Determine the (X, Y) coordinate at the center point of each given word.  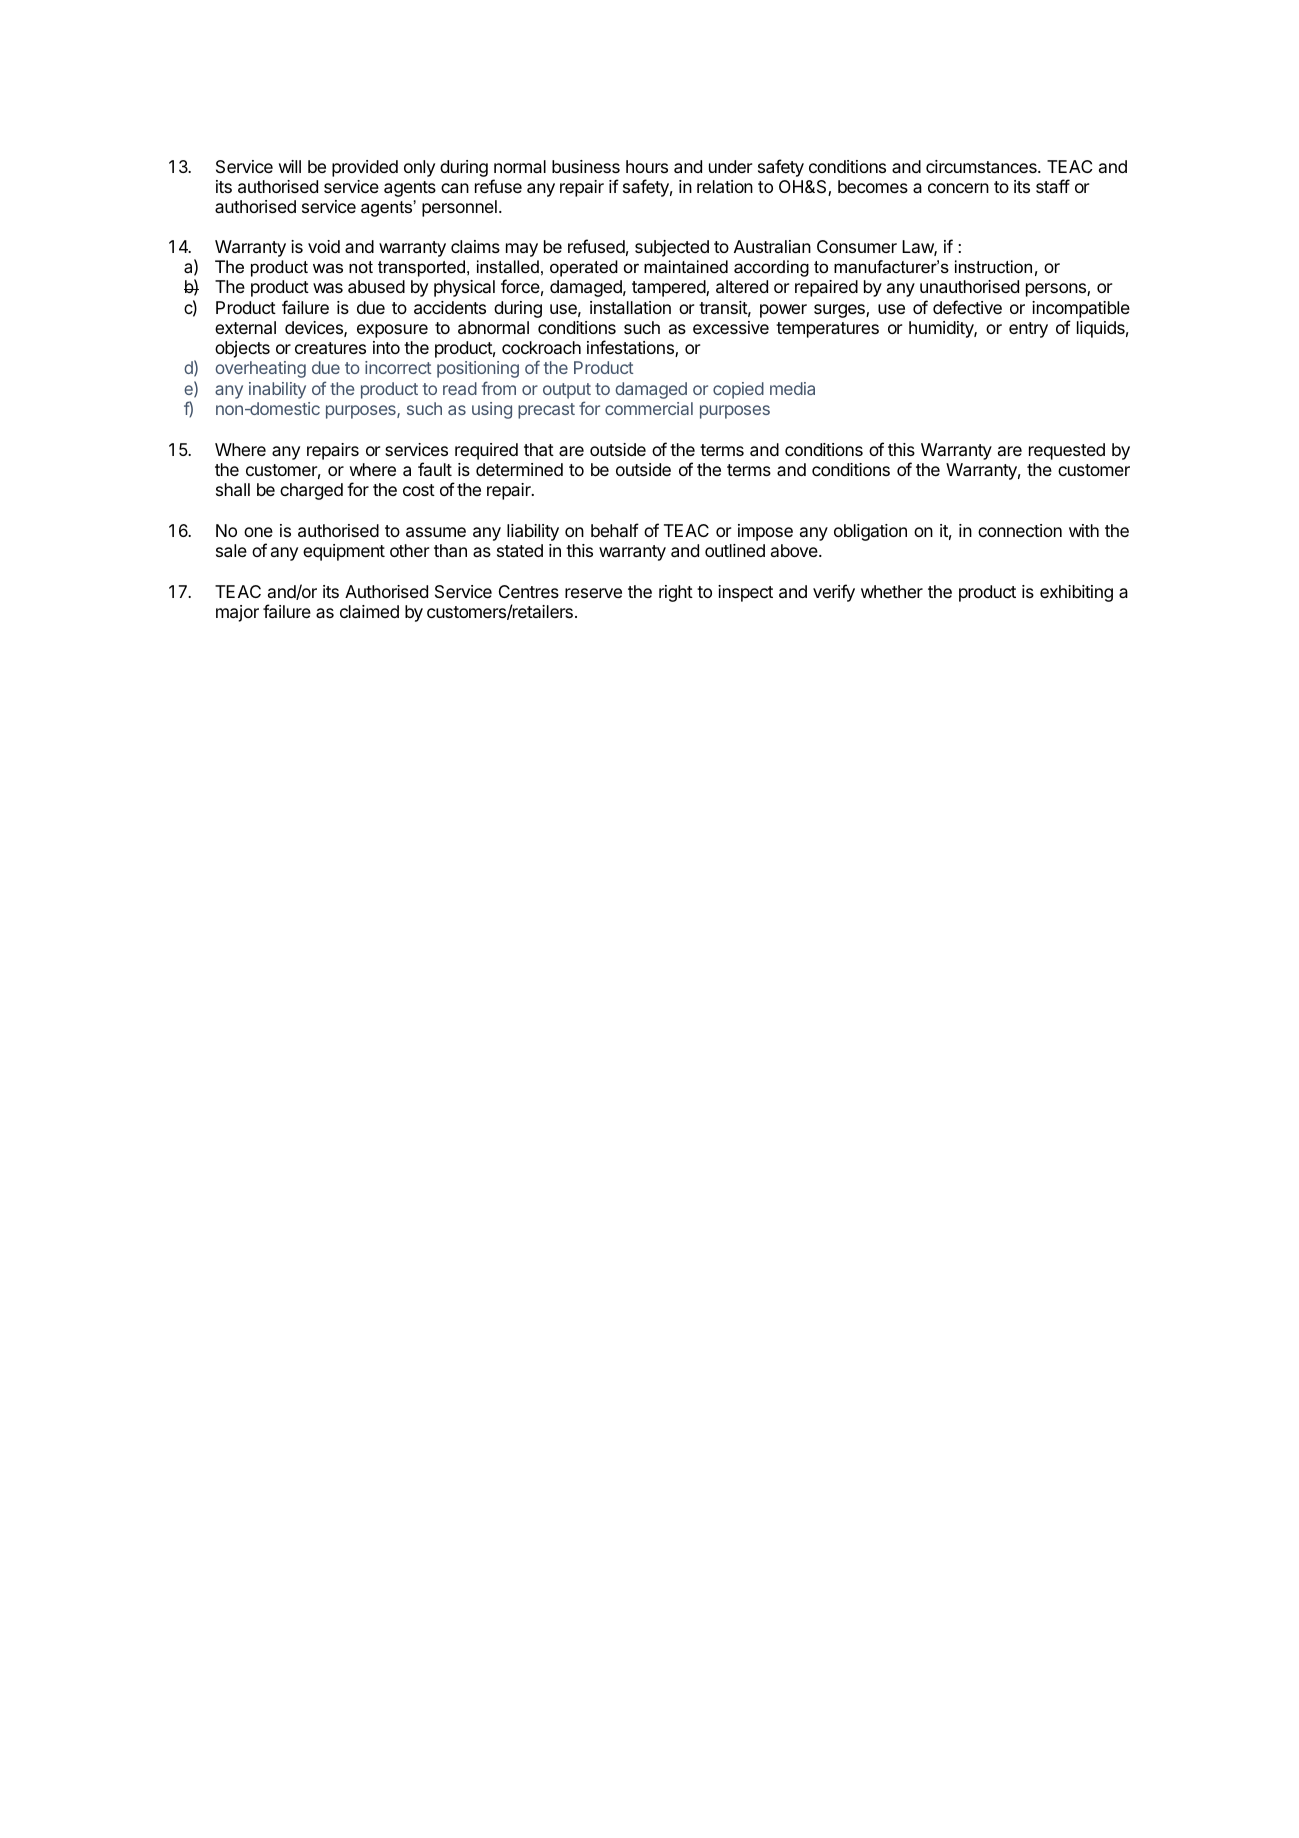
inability (277, 390)
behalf (615, 530)
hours (647, 166)
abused (376, 287)
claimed (369, 612)
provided (365, 168)
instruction (993, 267)
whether (892, 591)
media (792, 388)
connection (1020, 530)
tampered (669, 288)
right (676, 593)
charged (311, 491)
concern (958, 188)
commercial (649, 408)
